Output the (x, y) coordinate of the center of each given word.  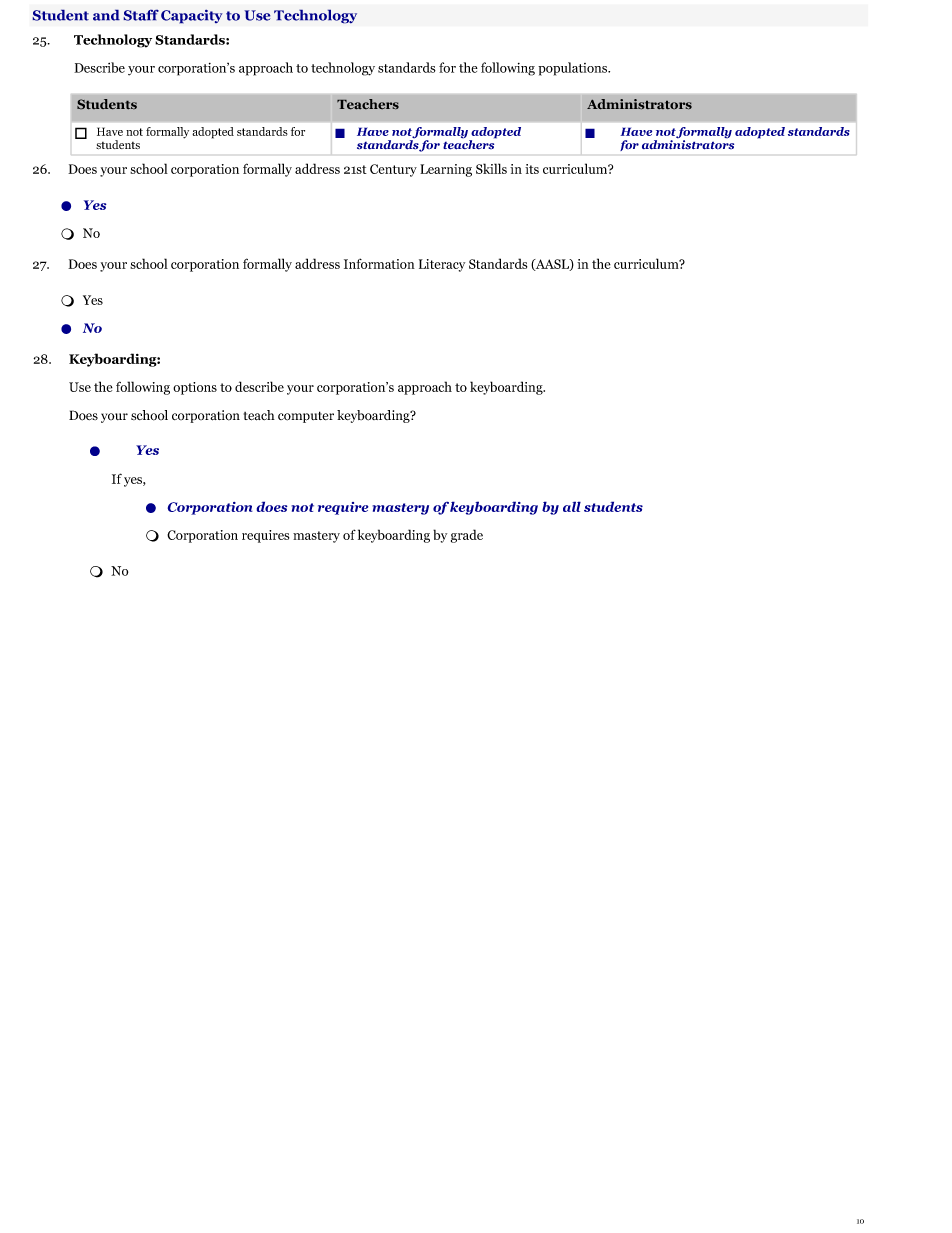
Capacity (192, 16)
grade (467, 536)
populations (574, 69)
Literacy (442, 265)
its (532, 169)
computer (306, 417)
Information (379, 263)
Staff (141, 15)
